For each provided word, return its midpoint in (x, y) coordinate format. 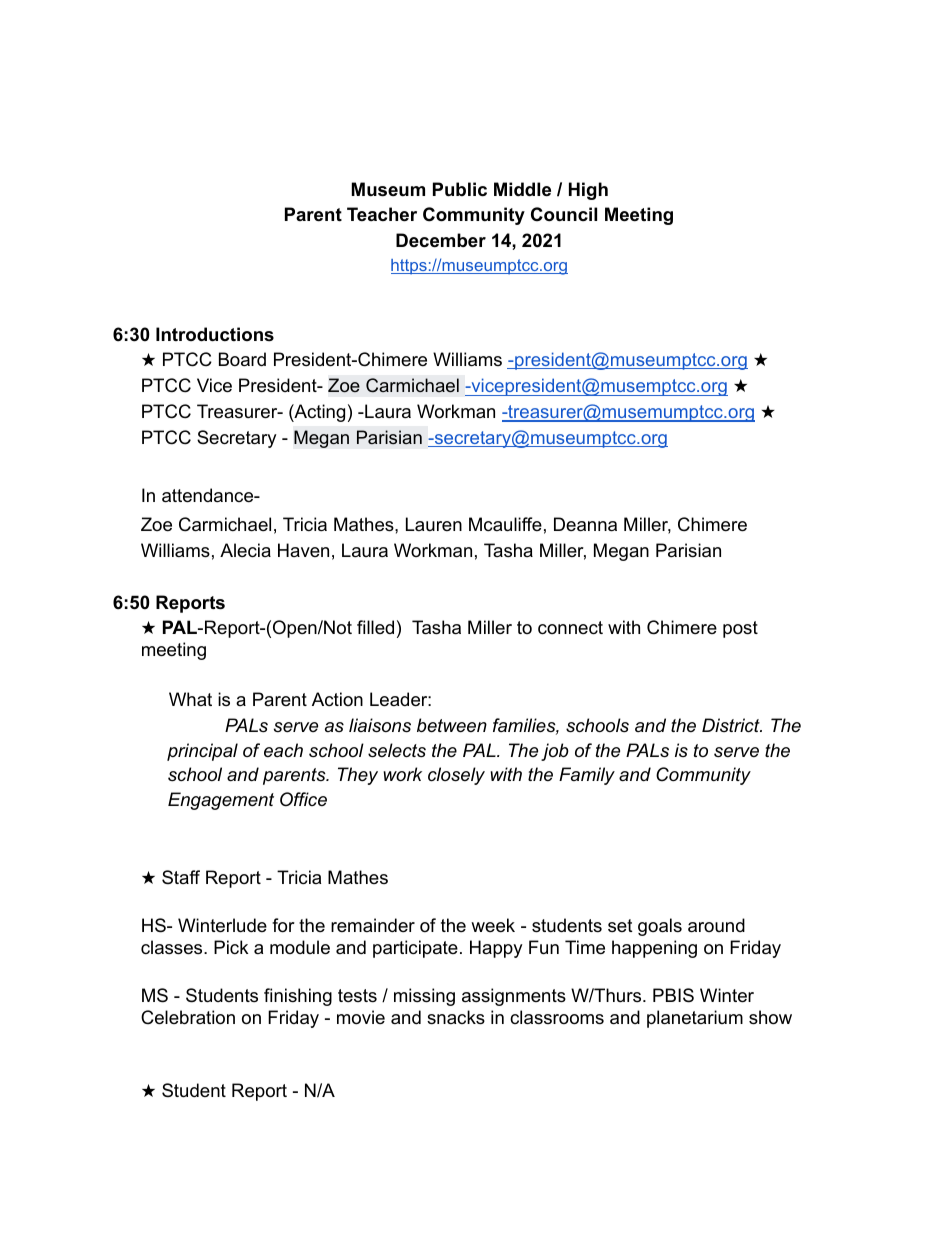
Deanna (585, 524)
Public (460, 189)
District (732, 725)
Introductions (215, 334)
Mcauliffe (505, 524)
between (452, 725)
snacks (456, 1017)
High (588, 191)
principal (202, 752)
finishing (298, 997)
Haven (303, 550)
